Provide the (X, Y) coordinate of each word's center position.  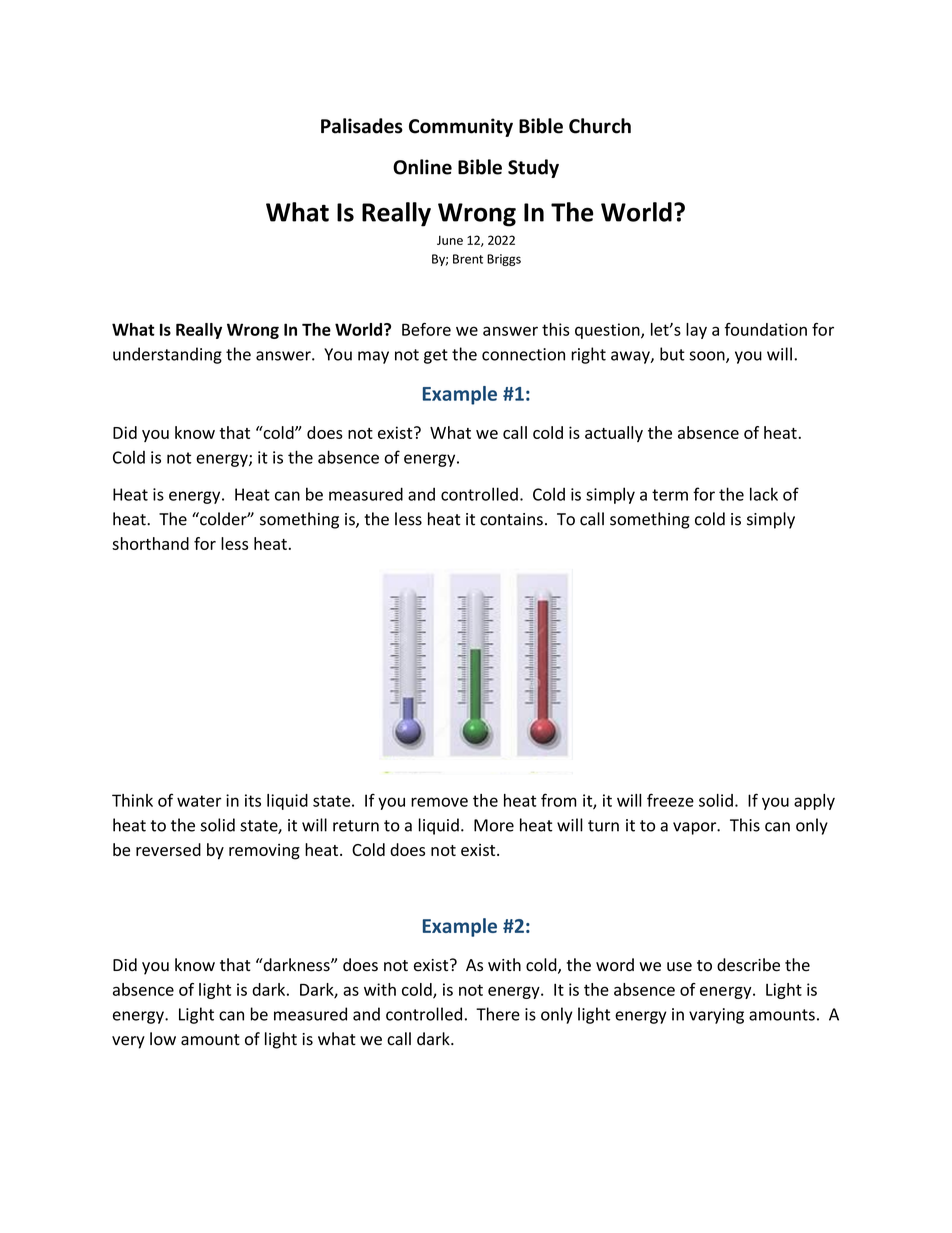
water (199, 801)
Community (461, 127)
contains (511, 519)
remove (439, 802)
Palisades (362, 126)
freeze (670, 800)
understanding (167, 355)
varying (716, 1016)
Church (600, 126)
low (163, 1039)
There (498, 1014)
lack (764, 494)
